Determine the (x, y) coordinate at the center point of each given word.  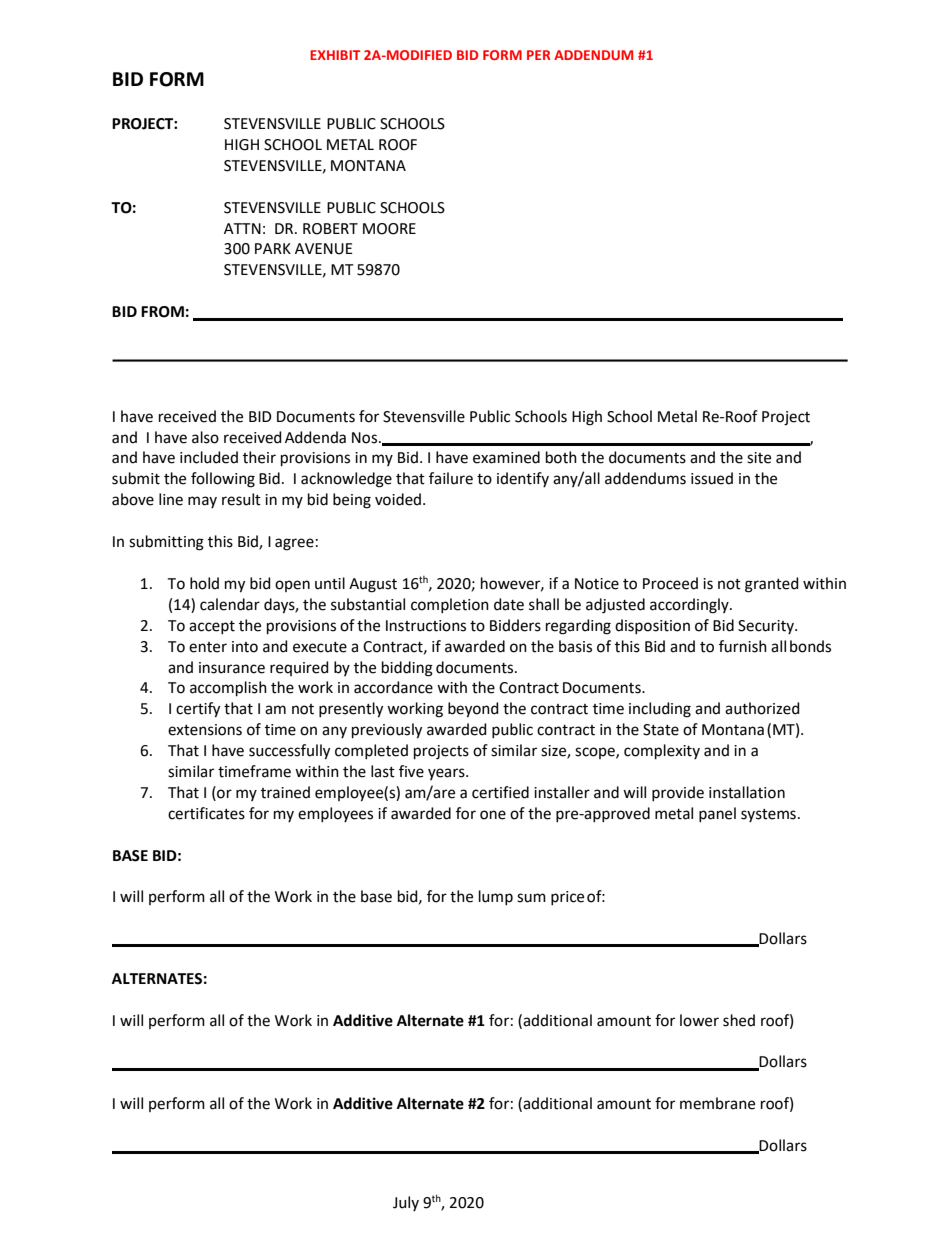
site (759, 458)
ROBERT (330, 229)
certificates (206, 813)
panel (717, 814)
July (406, 1203)
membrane (717, 1103)
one (493, 815)
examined (506, 457)
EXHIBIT (335, 55)
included (209, 457)
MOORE (389, 229)
